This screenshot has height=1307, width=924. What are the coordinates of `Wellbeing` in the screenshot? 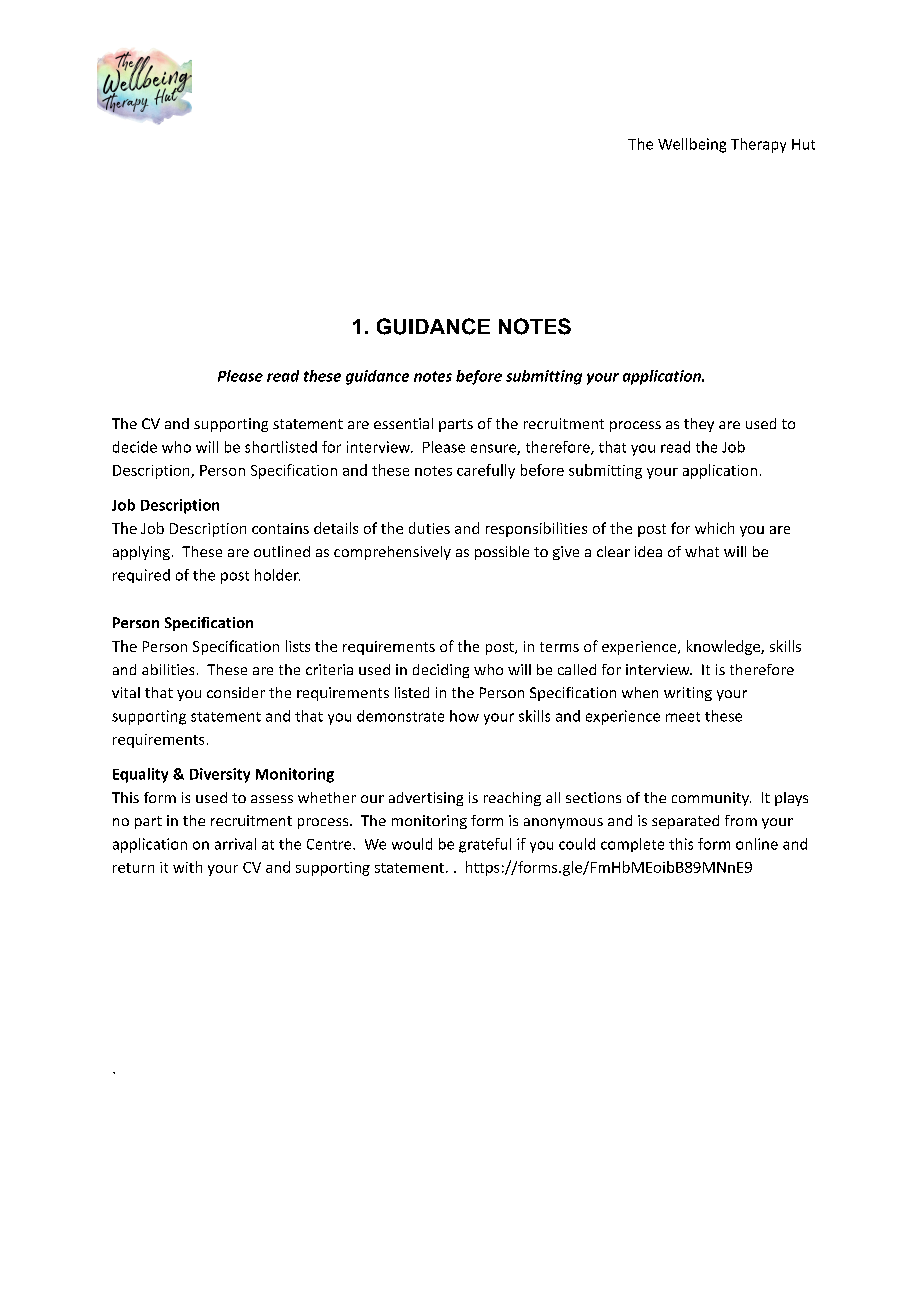 It's located at (692, 145).
